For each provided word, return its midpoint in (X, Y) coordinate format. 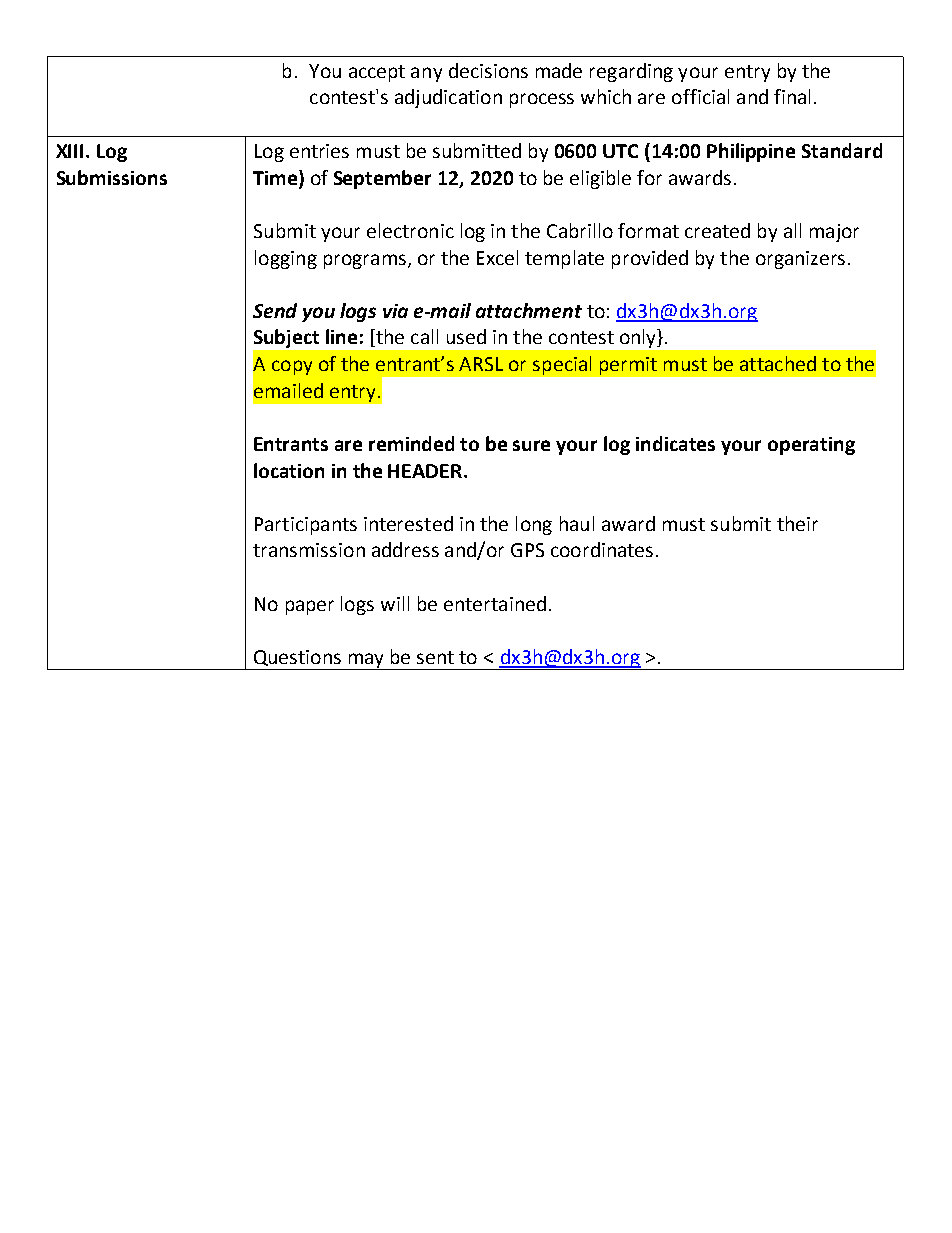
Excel (497, 257)
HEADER (425, 471)
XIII (69, 151)
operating (811, 446)
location (289, 470)
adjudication (448, 98)
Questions (297, 658)
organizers (802, 260)
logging (286, 259)
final (792, 96)
